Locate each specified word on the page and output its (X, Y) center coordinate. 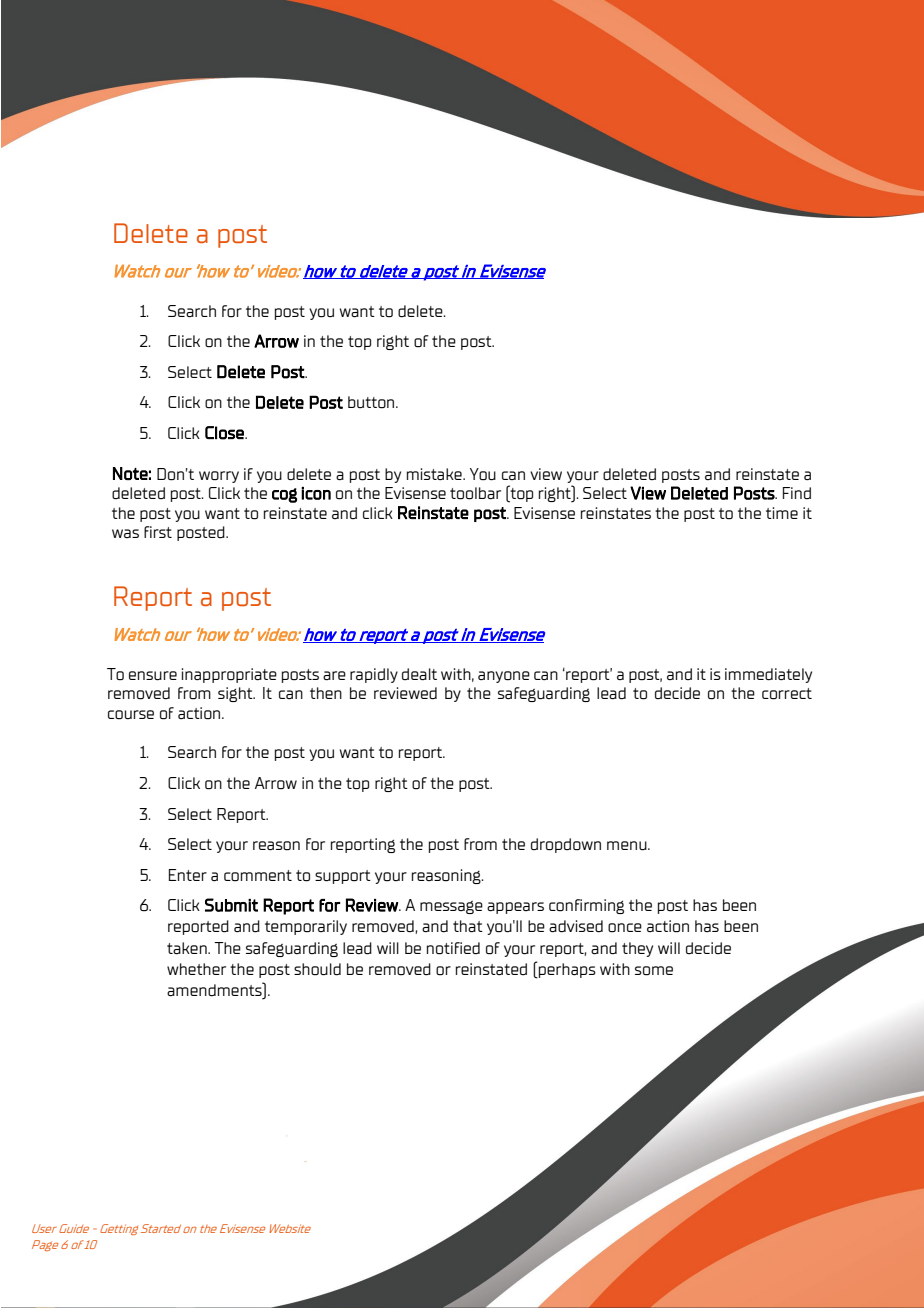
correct (787, 694)
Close (225, 433)
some (654, 971)
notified (453, 948)
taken (188, 948)
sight (236, 694)
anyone (504, 677)
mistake (435, 474)
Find (797, 493)
